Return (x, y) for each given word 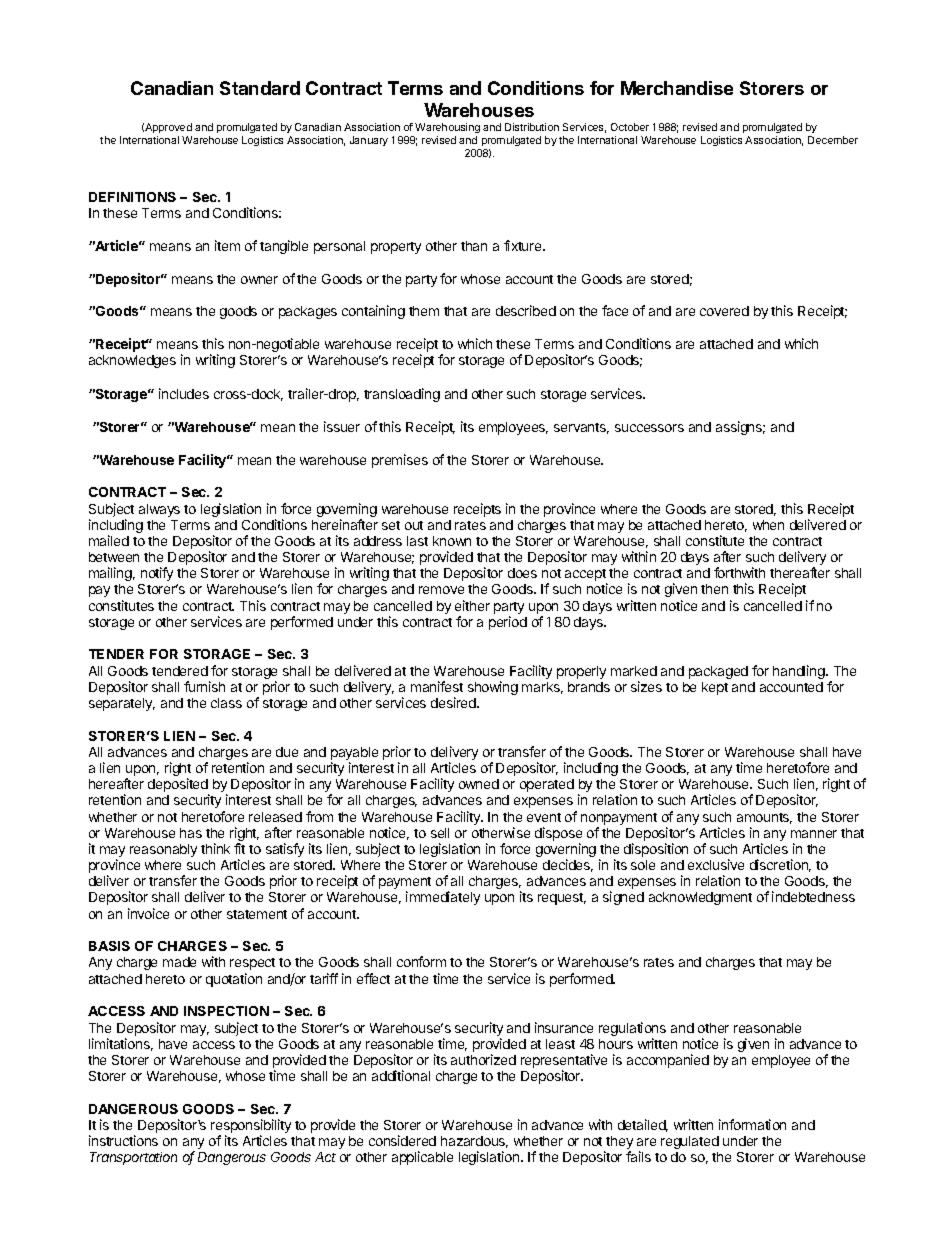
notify (157, 574)
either (472, 605)
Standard (260, 88)
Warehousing (447, 130)
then (714, 589)
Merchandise (677, 88)
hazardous (474, 1142)
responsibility (251, 1127)
